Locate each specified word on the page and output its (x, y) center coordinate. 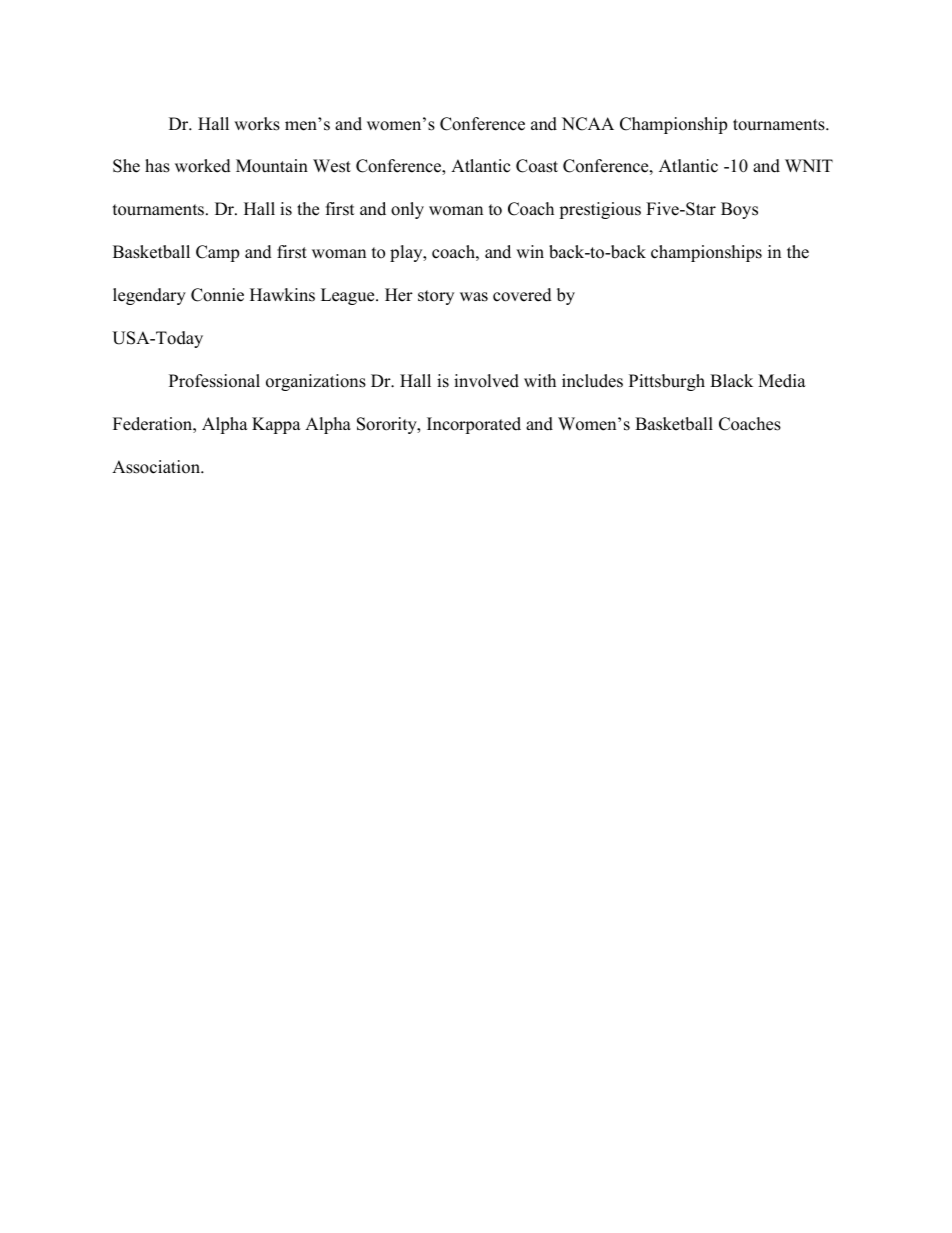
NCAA (588, 124)
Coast (537, 166)
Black (731, 381)
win (530, 251)
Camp (217, 253)
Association (157, 467)
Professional (214, 381)
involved (486, 381)
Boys (739, 210)
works (257, 124)
